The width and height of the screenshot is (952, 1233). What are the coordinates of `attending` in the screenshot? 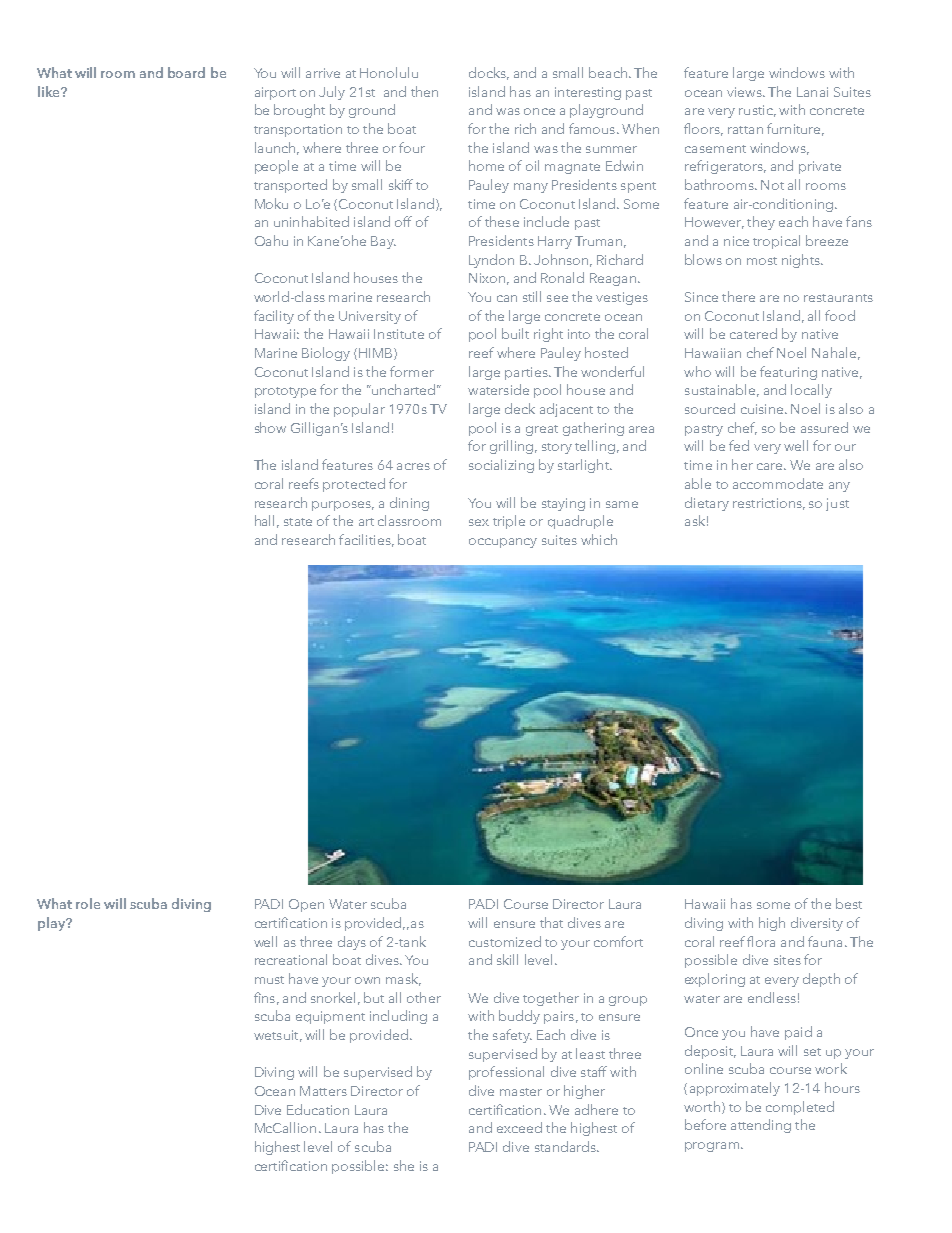 It's located at (761, 1126).
